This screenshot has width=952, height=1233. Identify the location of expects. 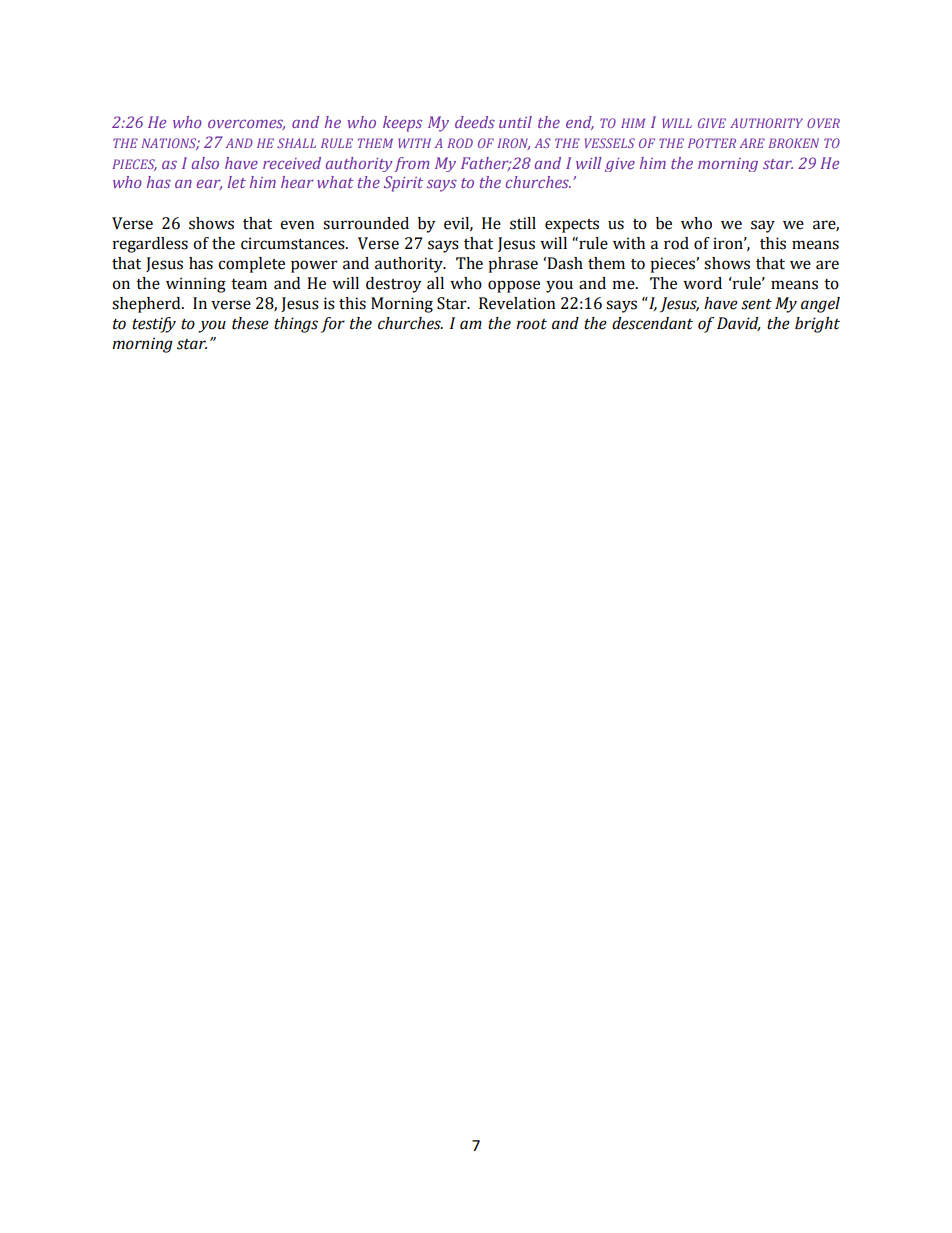
(572, 226).
